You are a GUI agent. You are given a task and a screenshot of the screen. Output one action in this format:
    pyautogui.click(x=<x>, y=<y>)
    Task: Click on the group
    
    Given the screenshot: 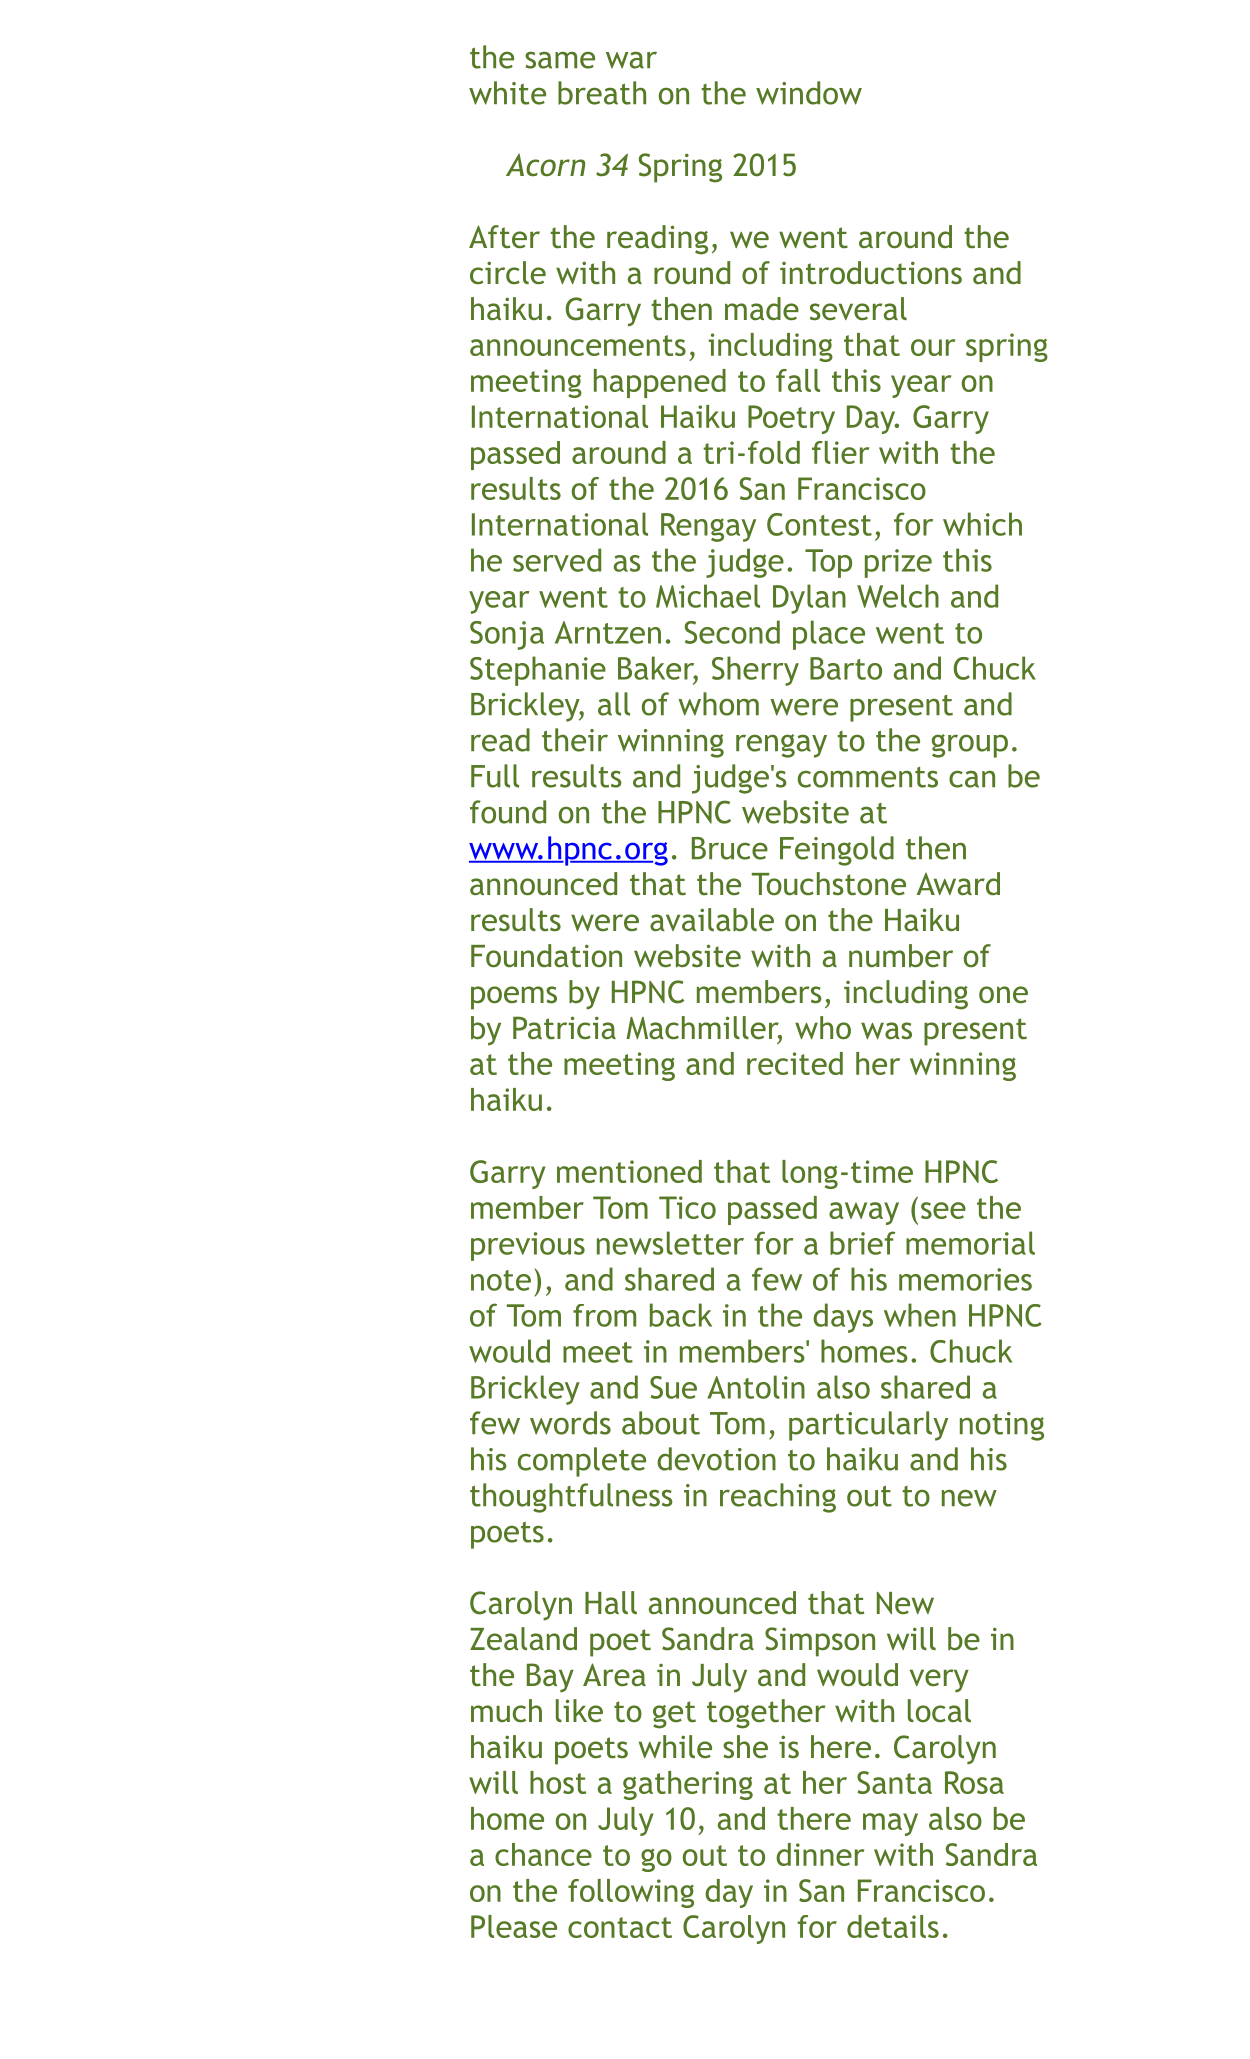 What is the action you would take?
    pyautogui.click(x=970, y=746)
